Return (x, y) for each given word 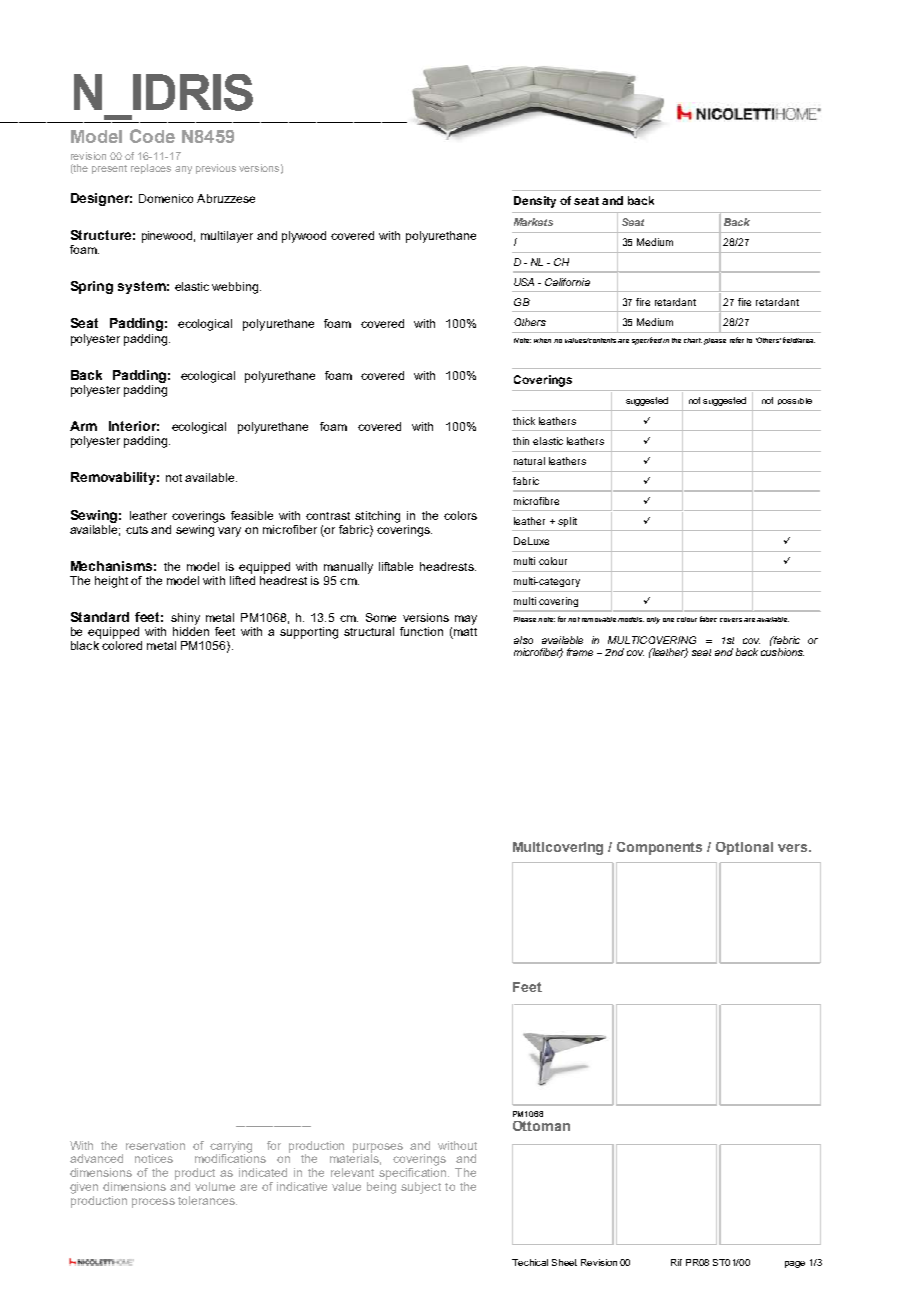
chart (693, 340)
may (466, 620)
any (183, 170)
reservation (155, 1145)
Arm (83, 426)
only (653, 620)
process (153, 1203)
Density (535, 202)
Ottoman (541, 1126)
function (421, 631)
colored (122, 645)
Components (659, 848)
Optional (744, 848)
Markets (533, 222)
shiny (185, 619)
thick (524, 421)
